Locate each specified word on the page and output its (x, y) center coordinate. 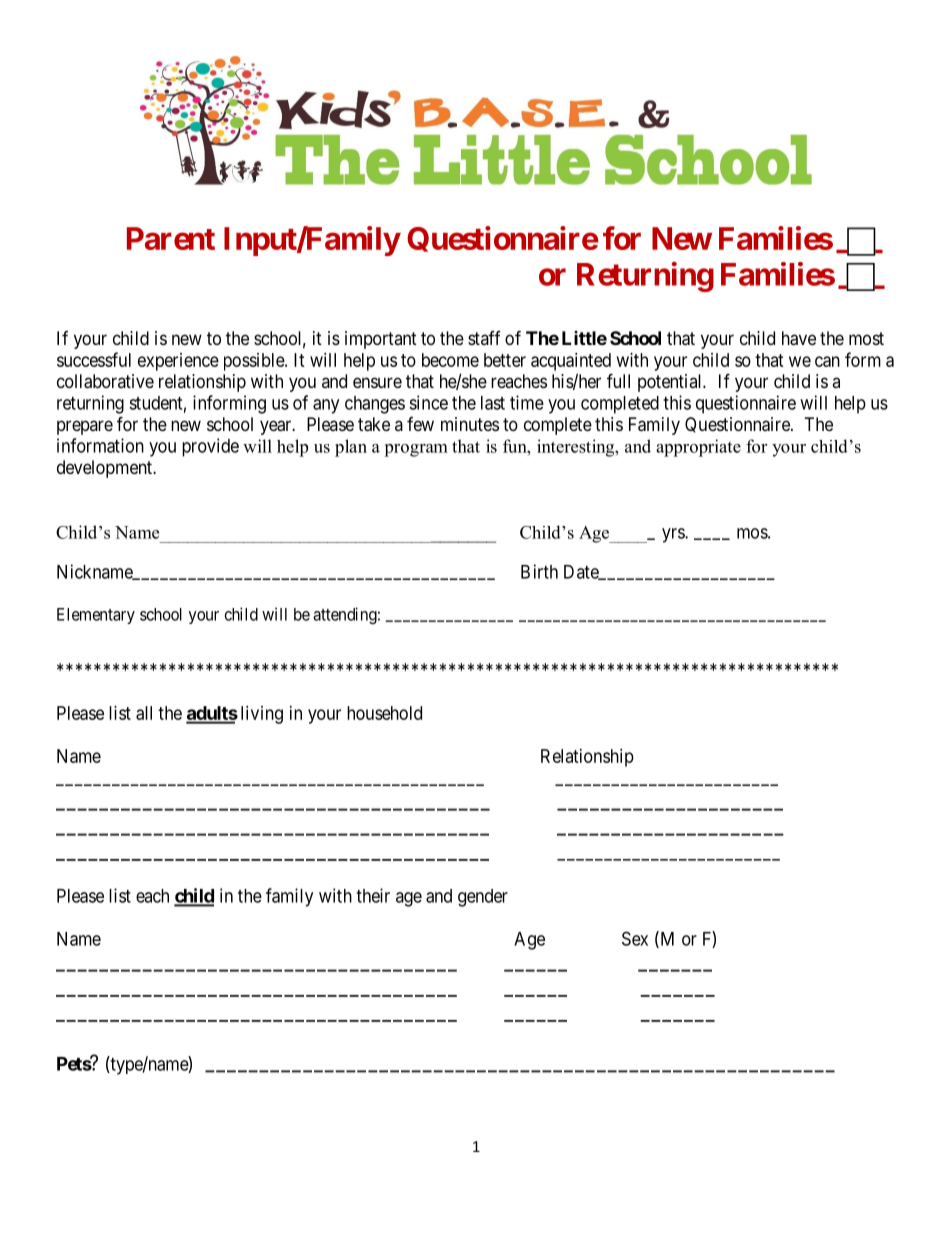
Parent (171, 238)
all (144, 713)
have (799, 338)
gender (483, 898)
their (373, 895)
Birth (539, 571)
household (384, 713)
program (416, 450)
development (105, 469)
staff (484, 338)
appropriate (698, 448)
